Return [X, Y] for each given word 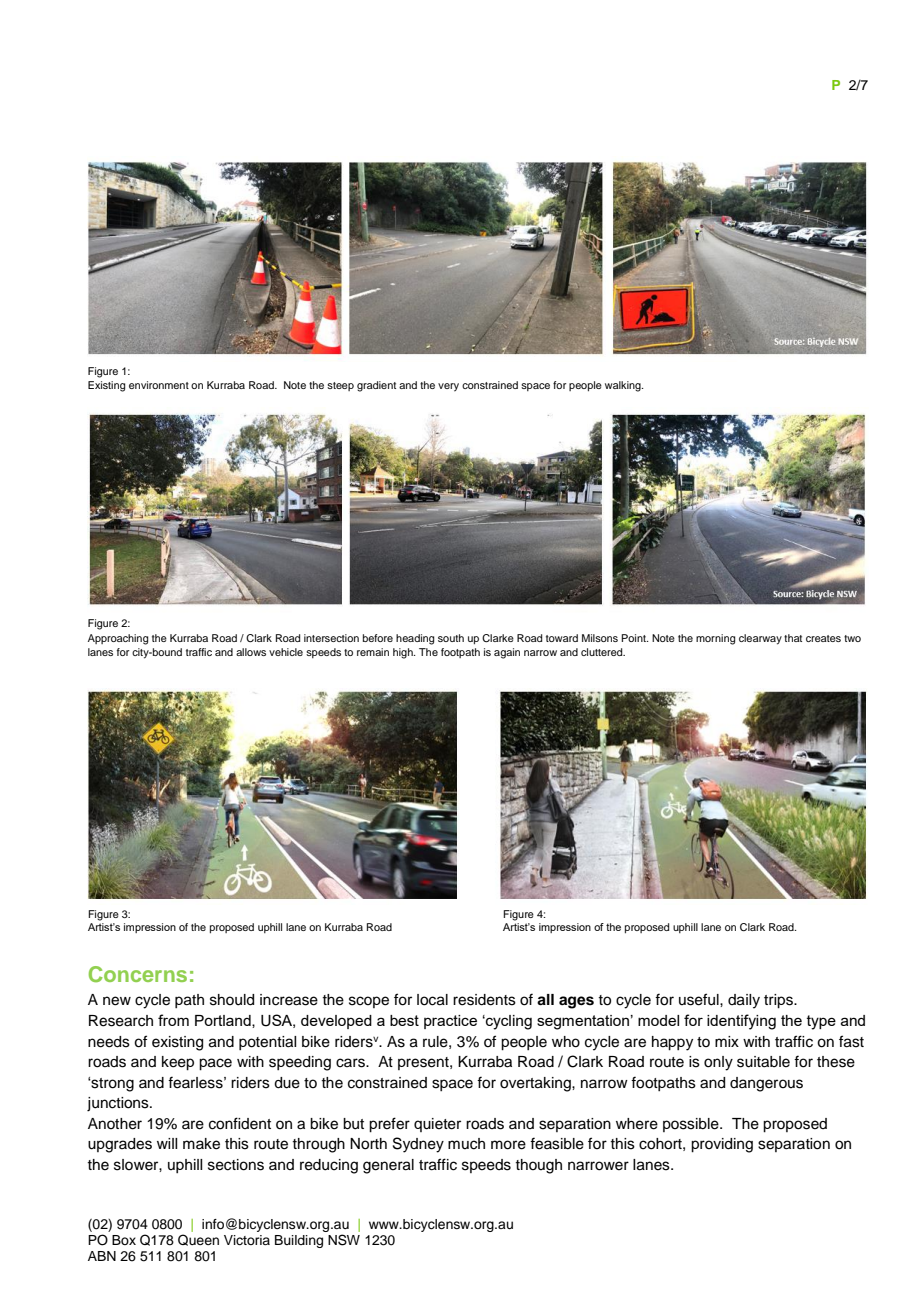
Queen [198, 1240]
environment [159, 385]
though [538, 1166]
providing [722, 1145]
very [448, 387]
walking [624, 386]
